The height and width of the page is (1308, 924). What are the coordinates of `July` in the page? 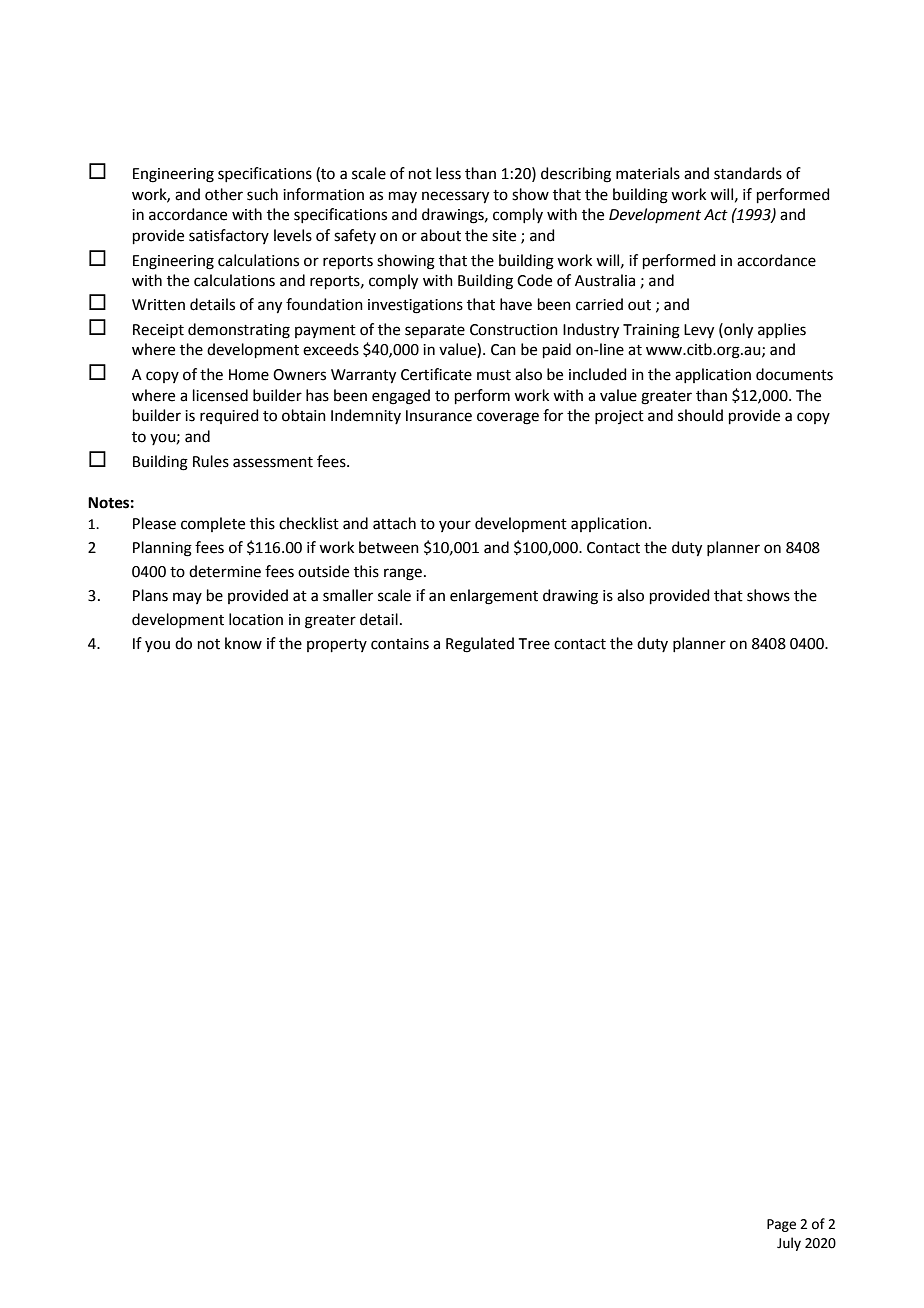 It's located at (789, 1244).
